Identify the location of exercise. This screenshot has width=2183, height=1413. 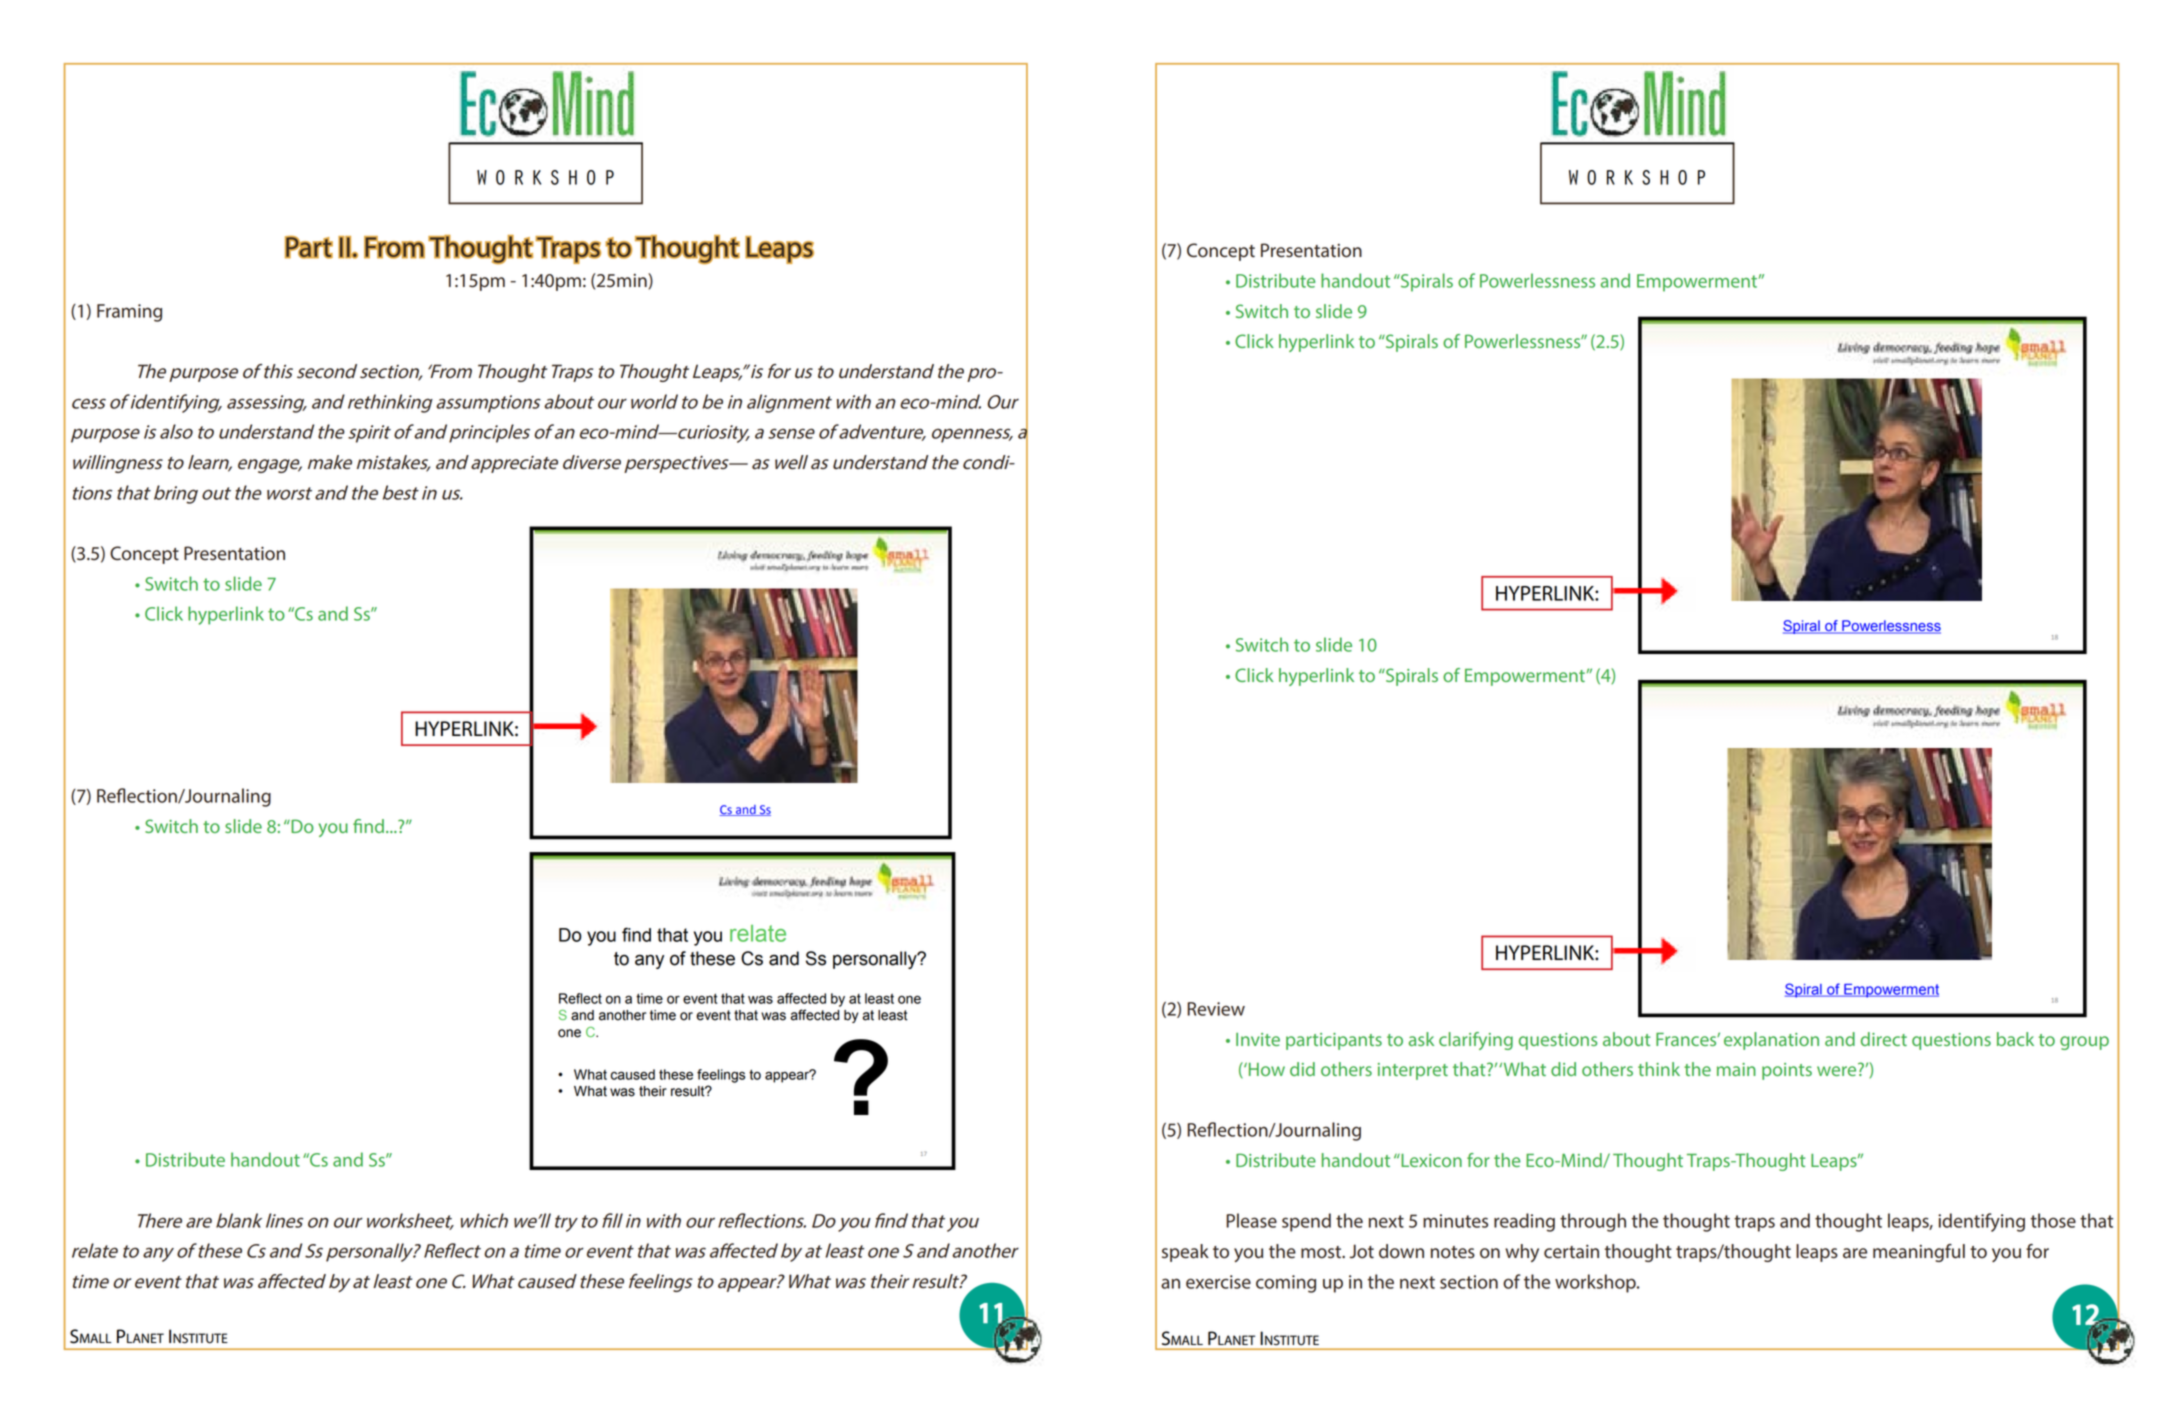
(1218, 1282).
